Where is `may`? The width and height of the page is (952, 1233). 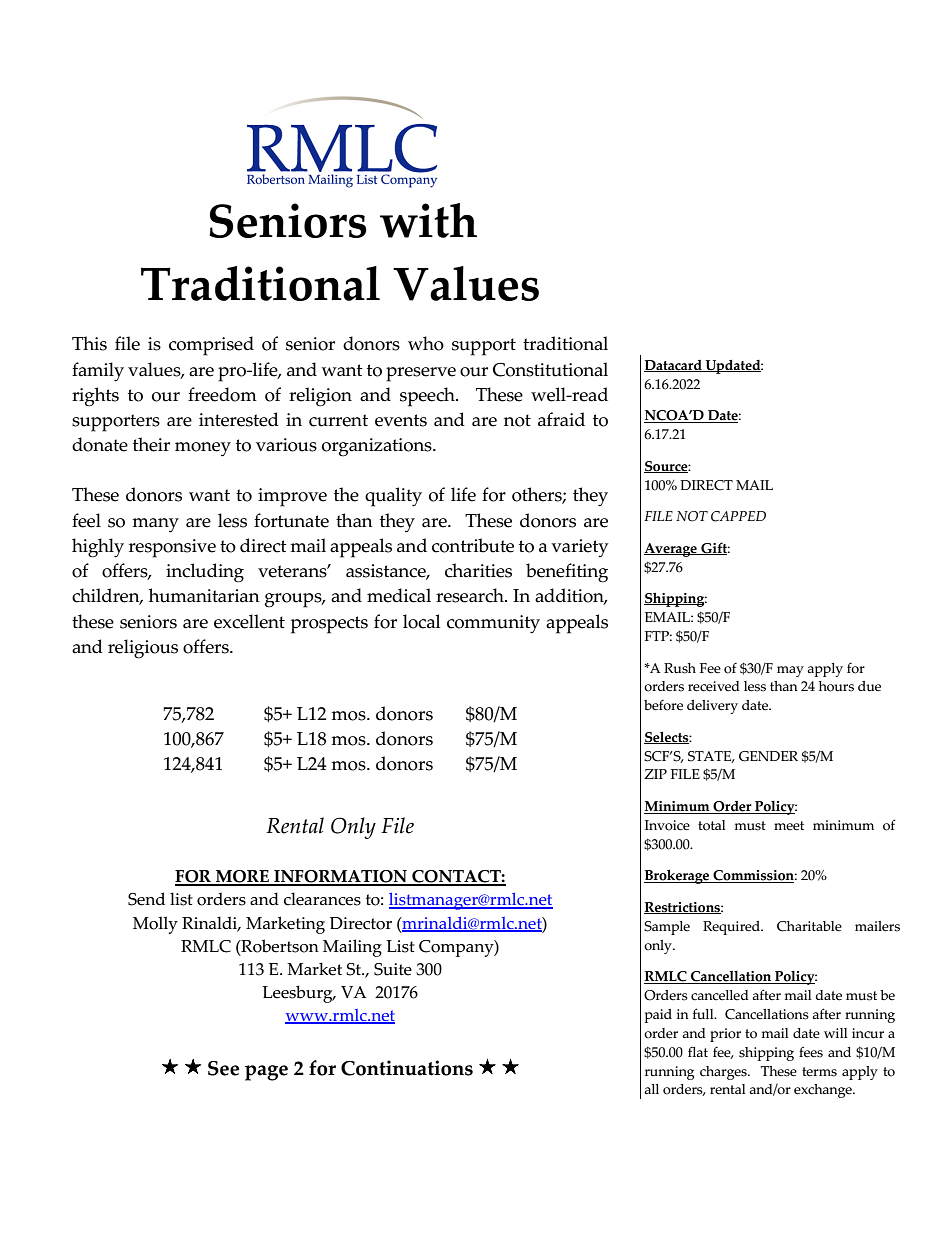 may is located at coordinates (790, 671).
